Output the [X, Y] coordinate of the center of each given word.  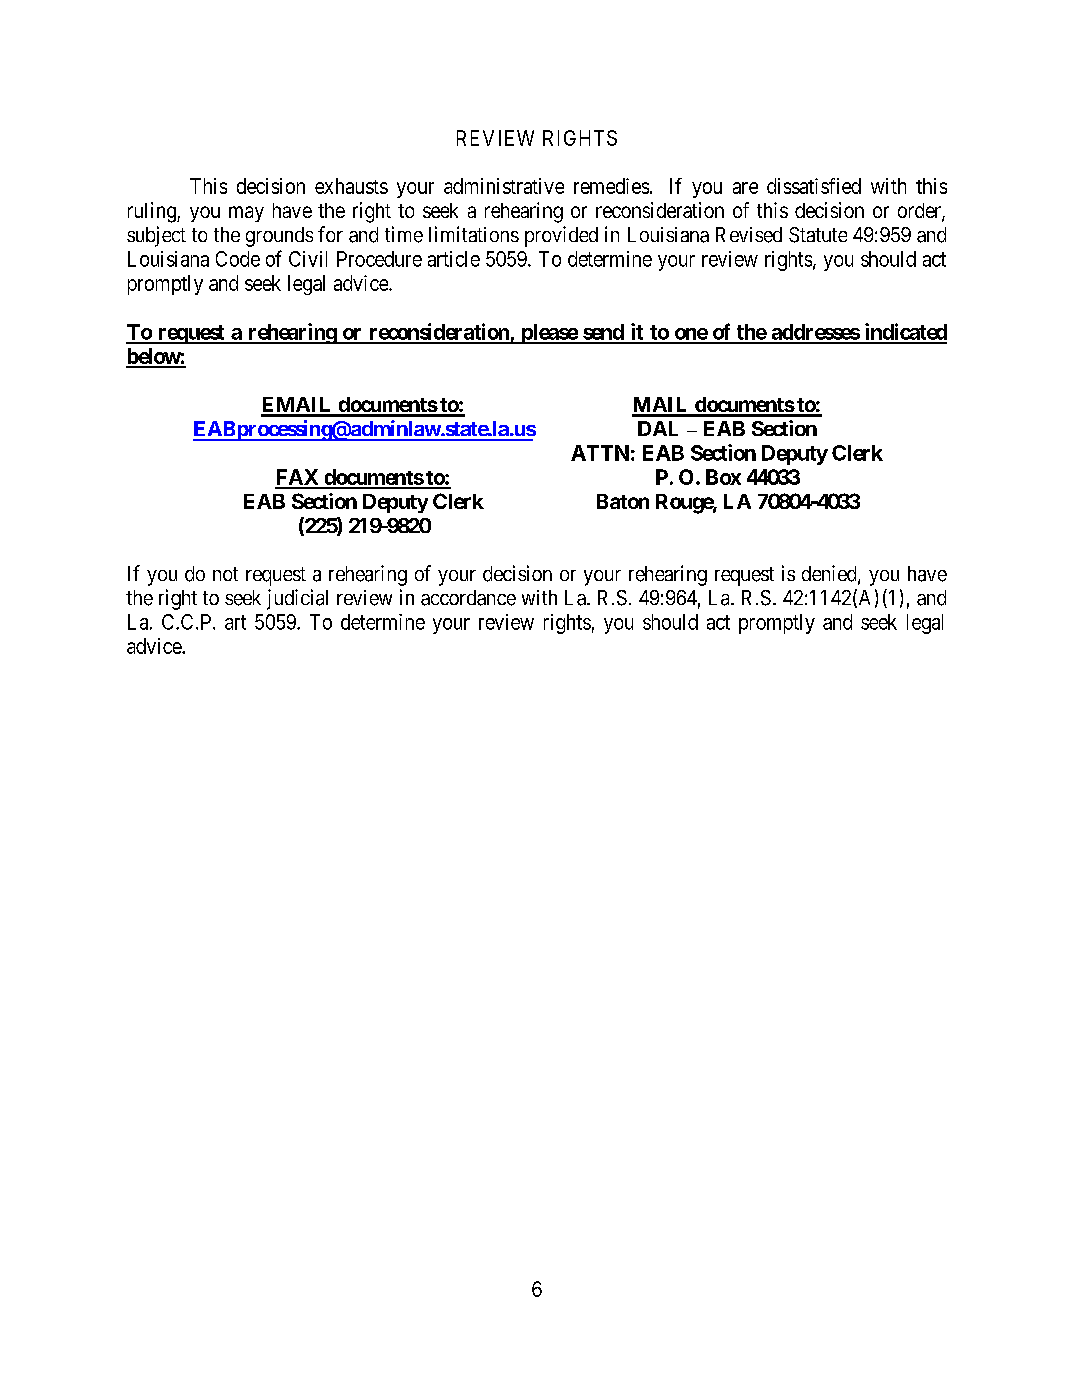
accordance [468, 598]
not [225, 574]
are [745, 188]
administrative [504, 186]
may [246, 214]
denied [830, 574]
